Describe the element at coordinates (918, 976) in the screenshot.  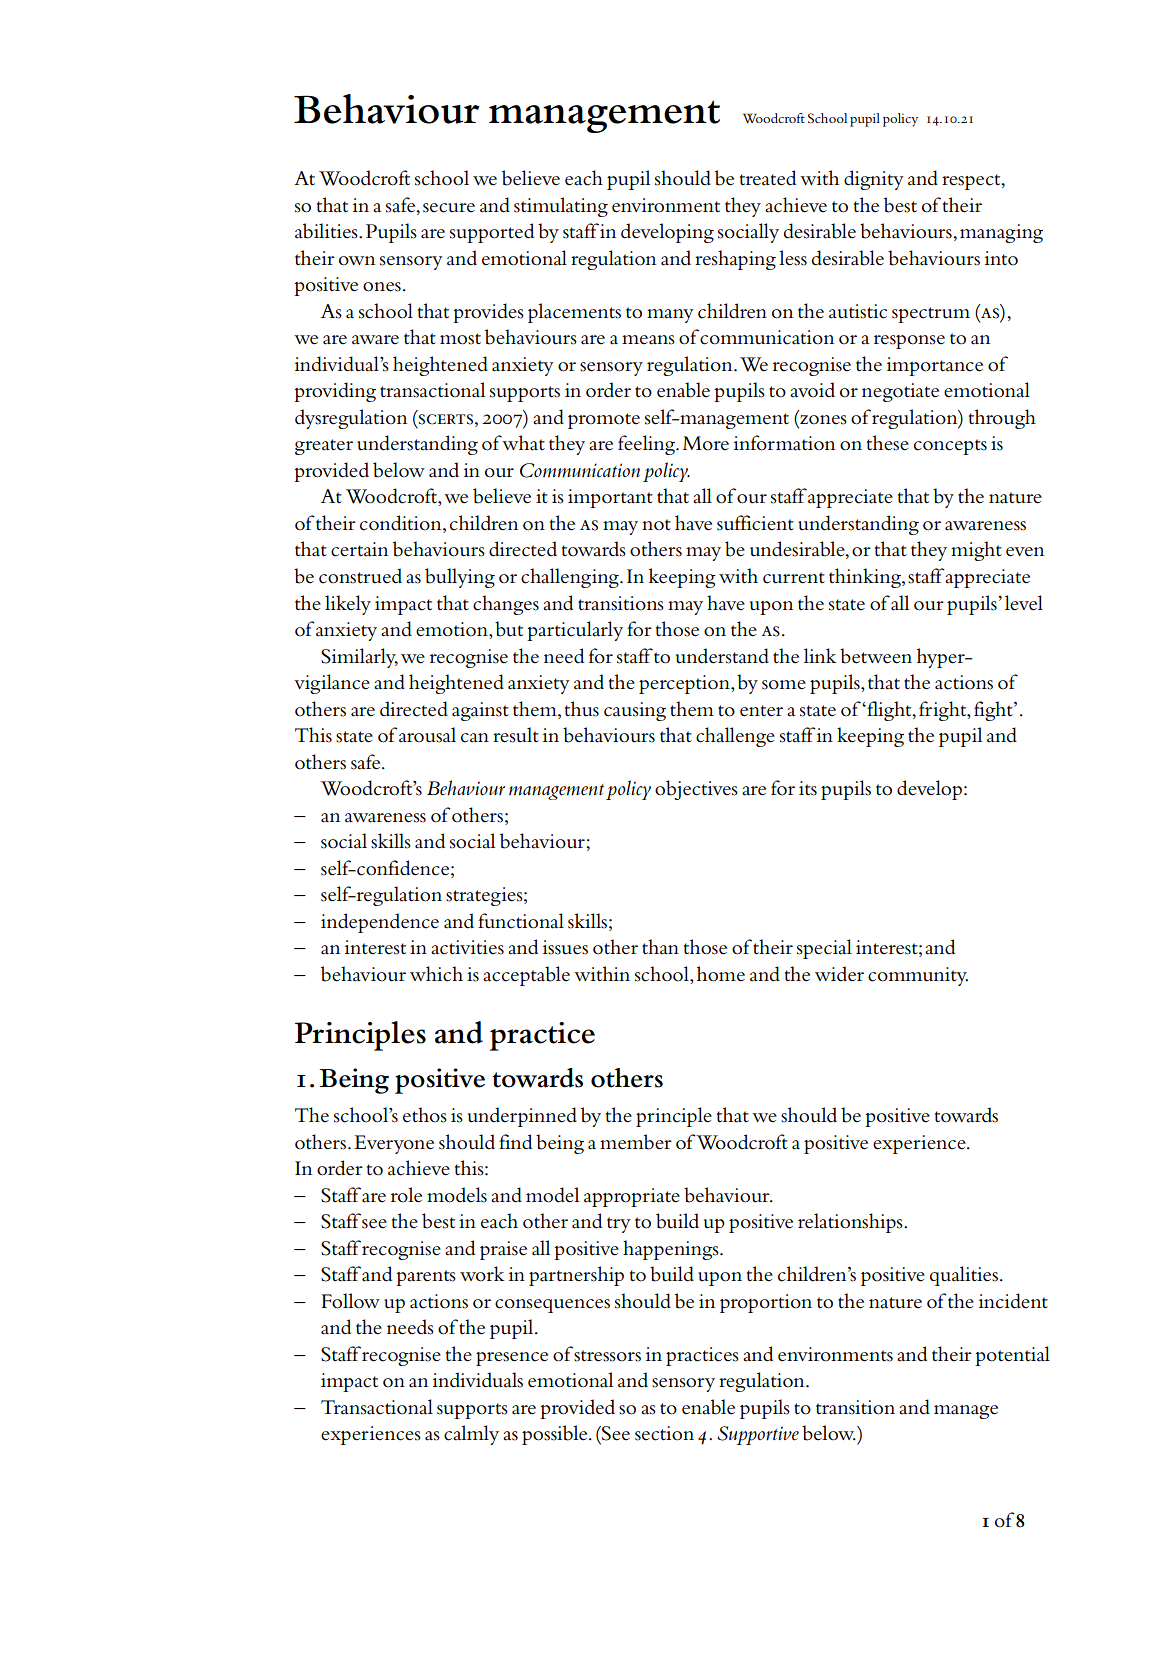
I see `community` at that location.
